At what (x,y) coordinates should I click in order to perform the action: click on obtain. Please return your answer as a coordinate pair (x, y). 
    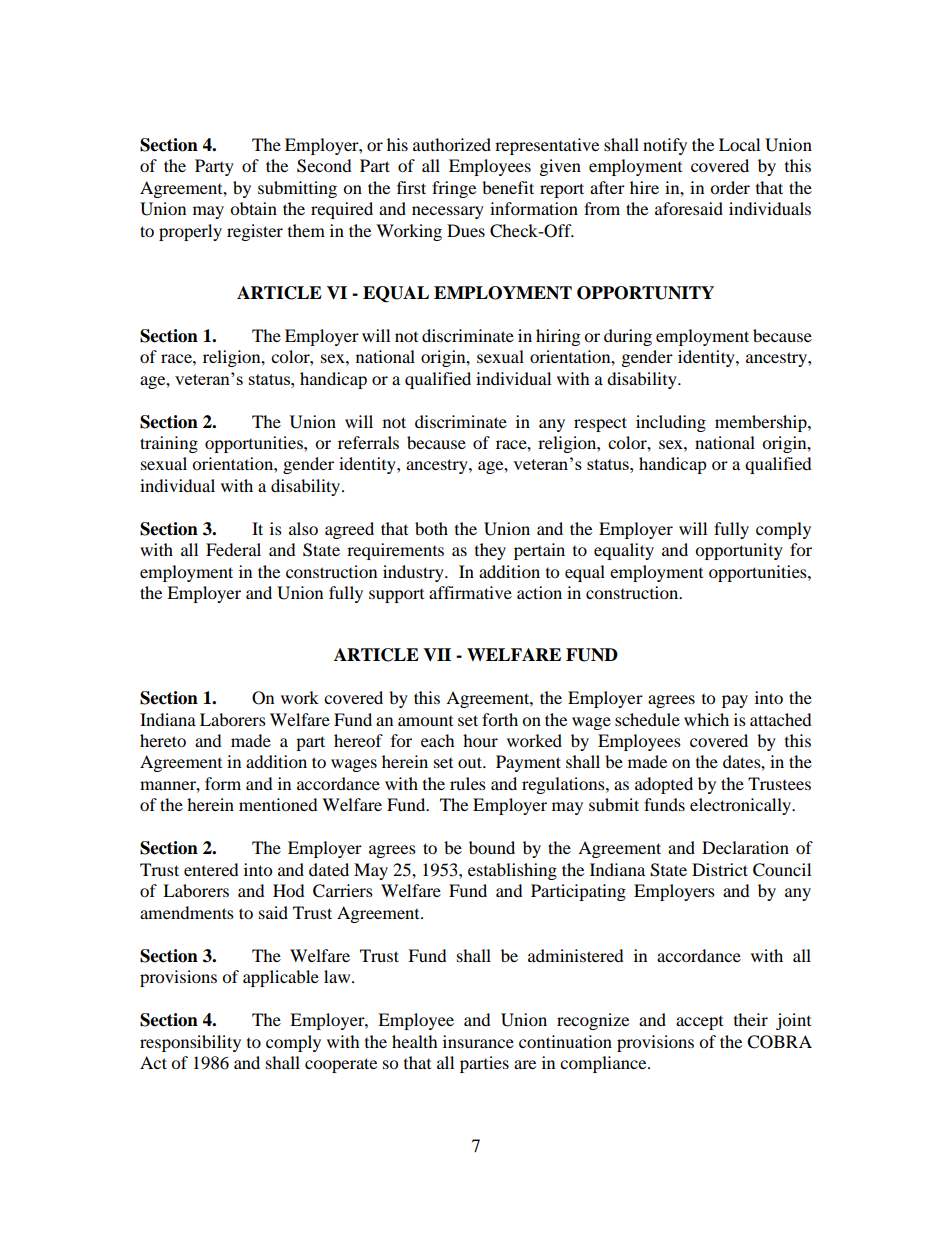
    Looking at the image, I should click on (253, 208).
